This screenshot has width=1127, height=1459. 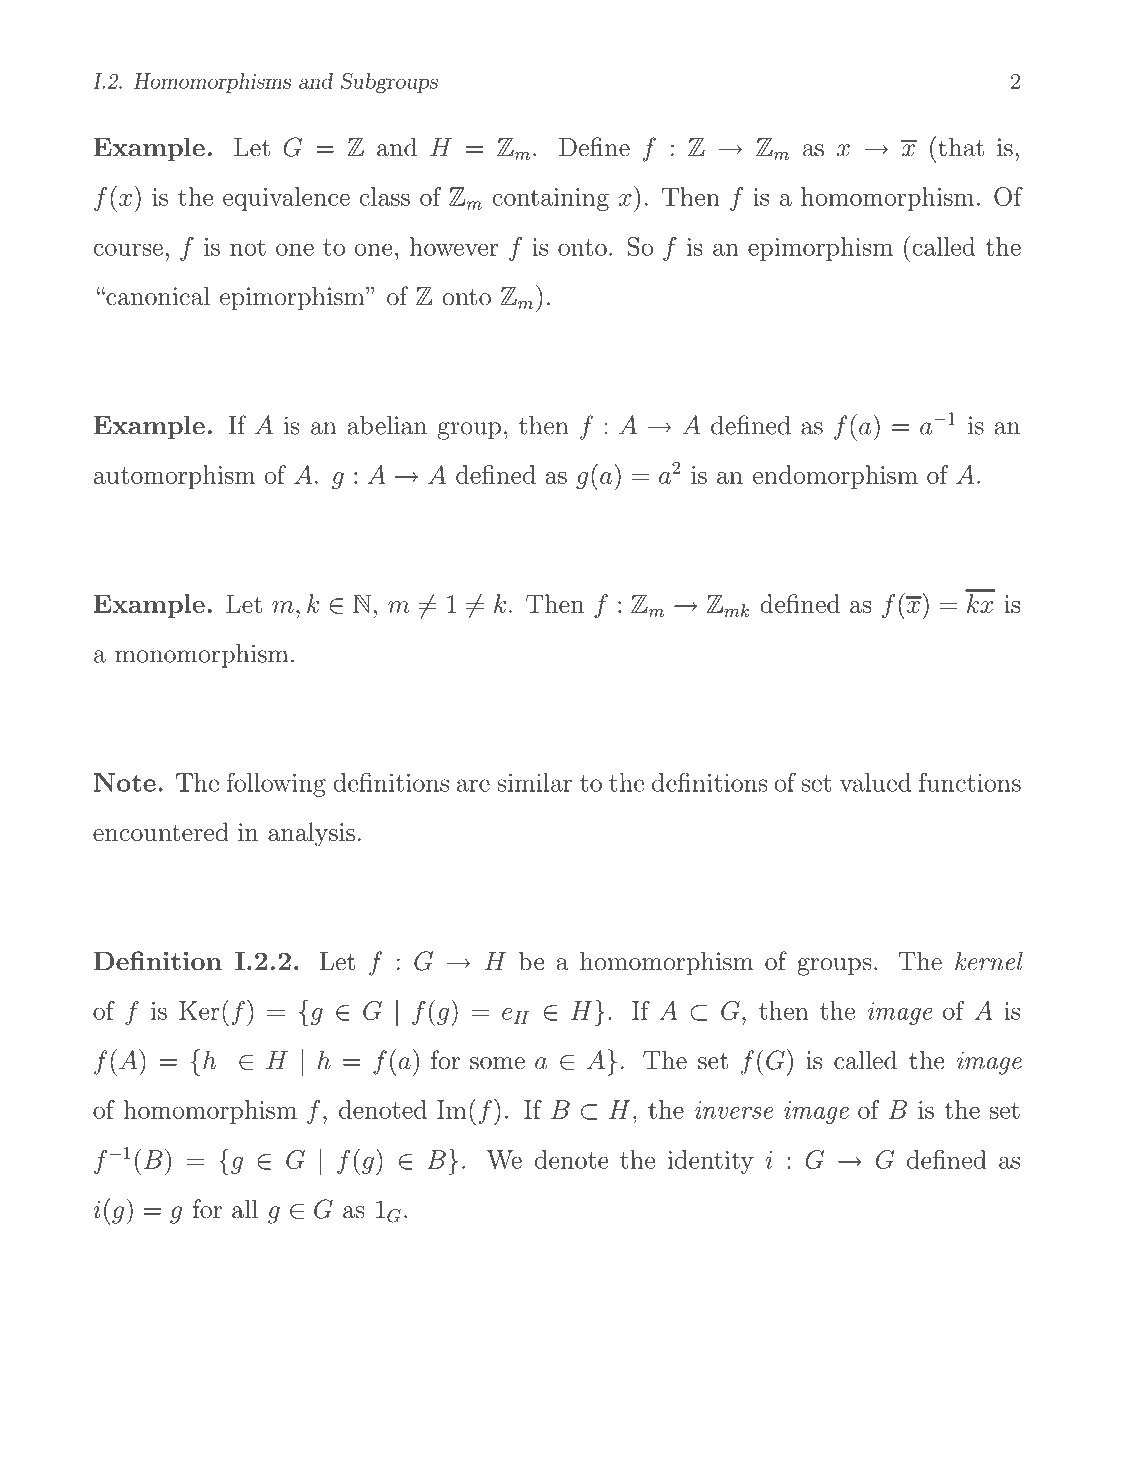 What do you see at coordinates (201, 656) in the screenshot?
I see `monomorphism` at bounding box center [201, 656].
